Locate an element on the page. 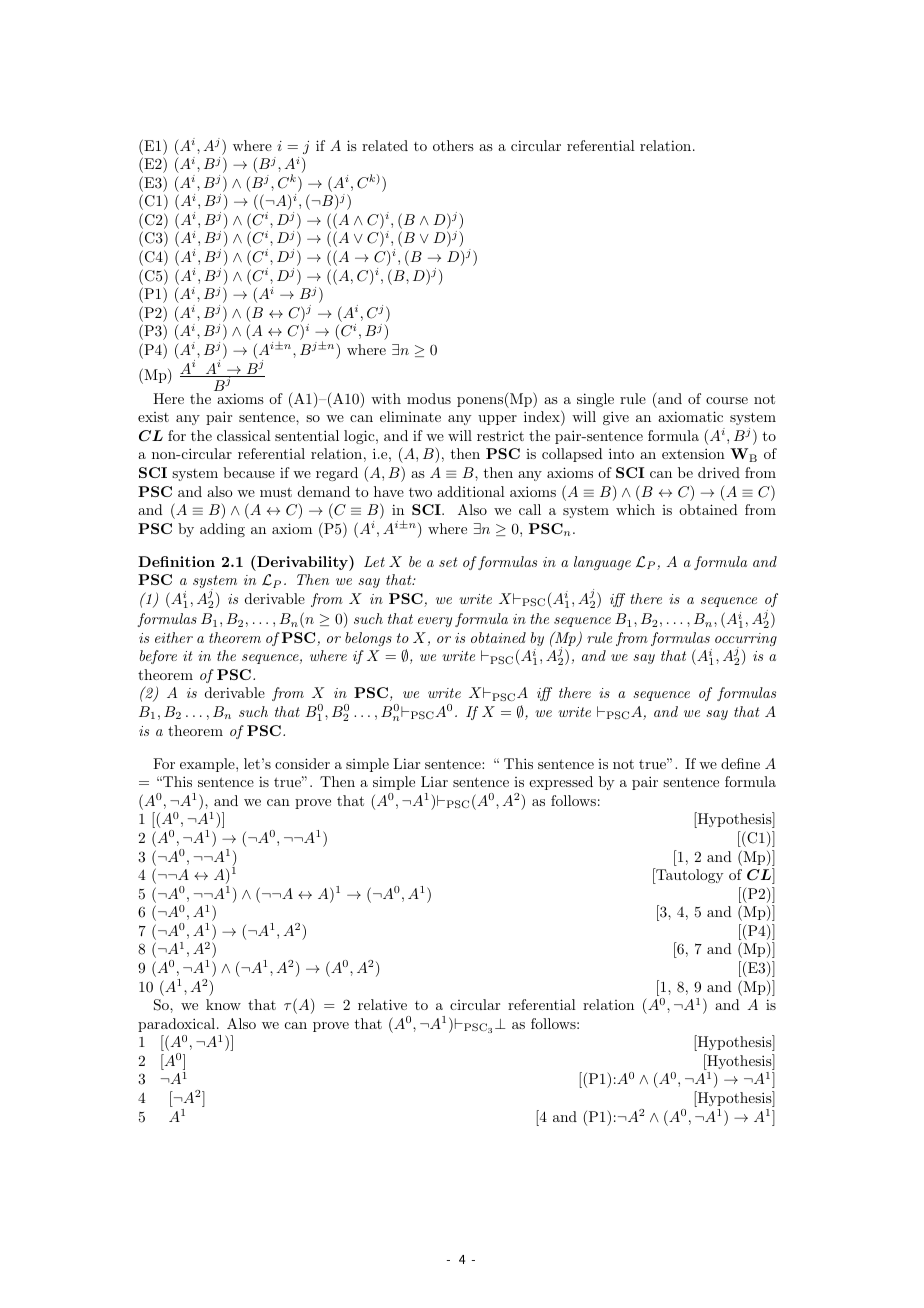 The image size is (924, 1308). related is located at coordinates (385, 145).
